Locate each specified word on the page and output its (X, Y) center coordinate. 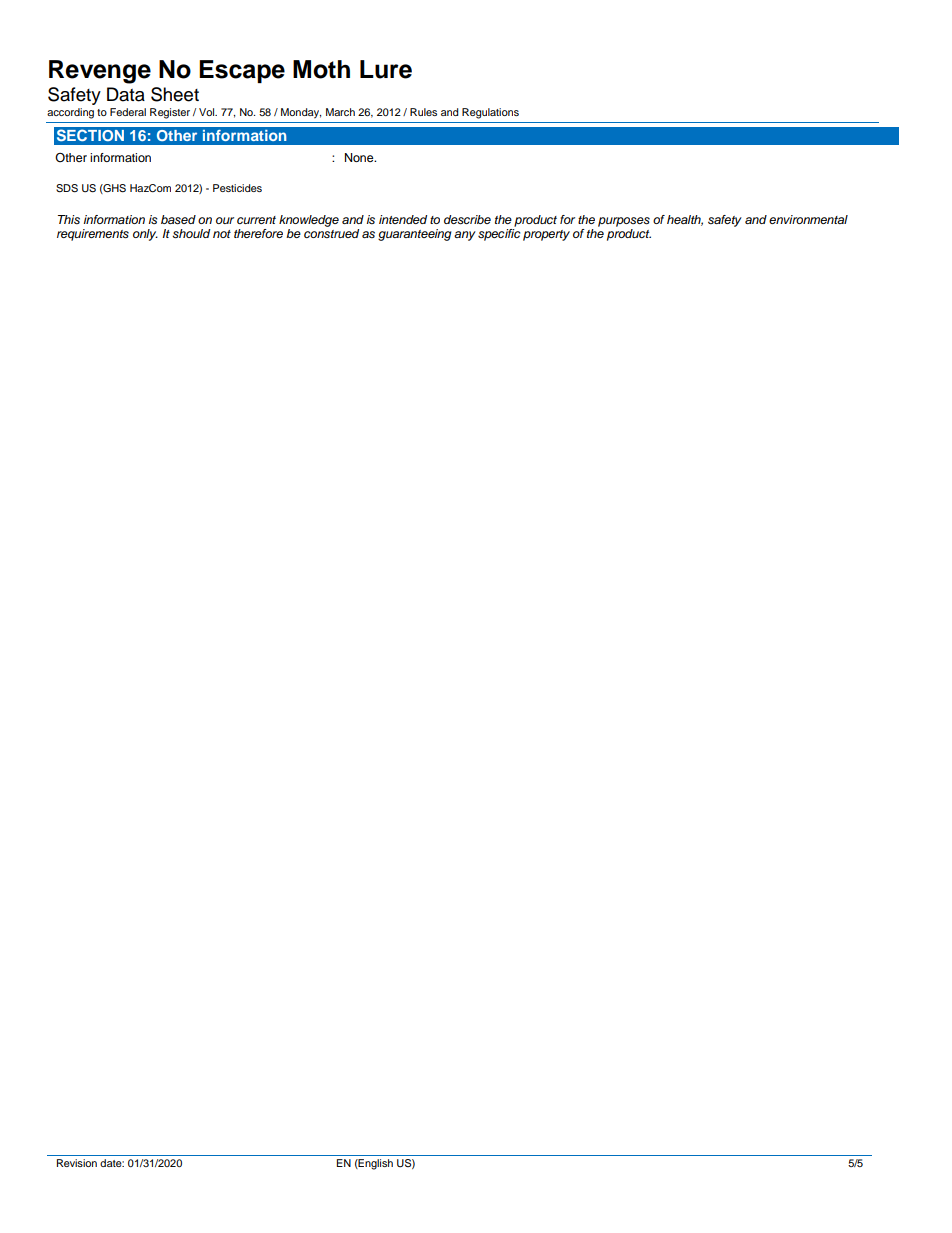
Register (170, 113)
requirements (93, 235)
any (465, 236)
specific (499, 235)
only (145, 235)
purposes (624, 222)
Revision (77, 1163)
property (546, 235)
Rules (423, 112)
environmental (808, 219)
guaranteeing (414, 235)
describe (467, 220)
